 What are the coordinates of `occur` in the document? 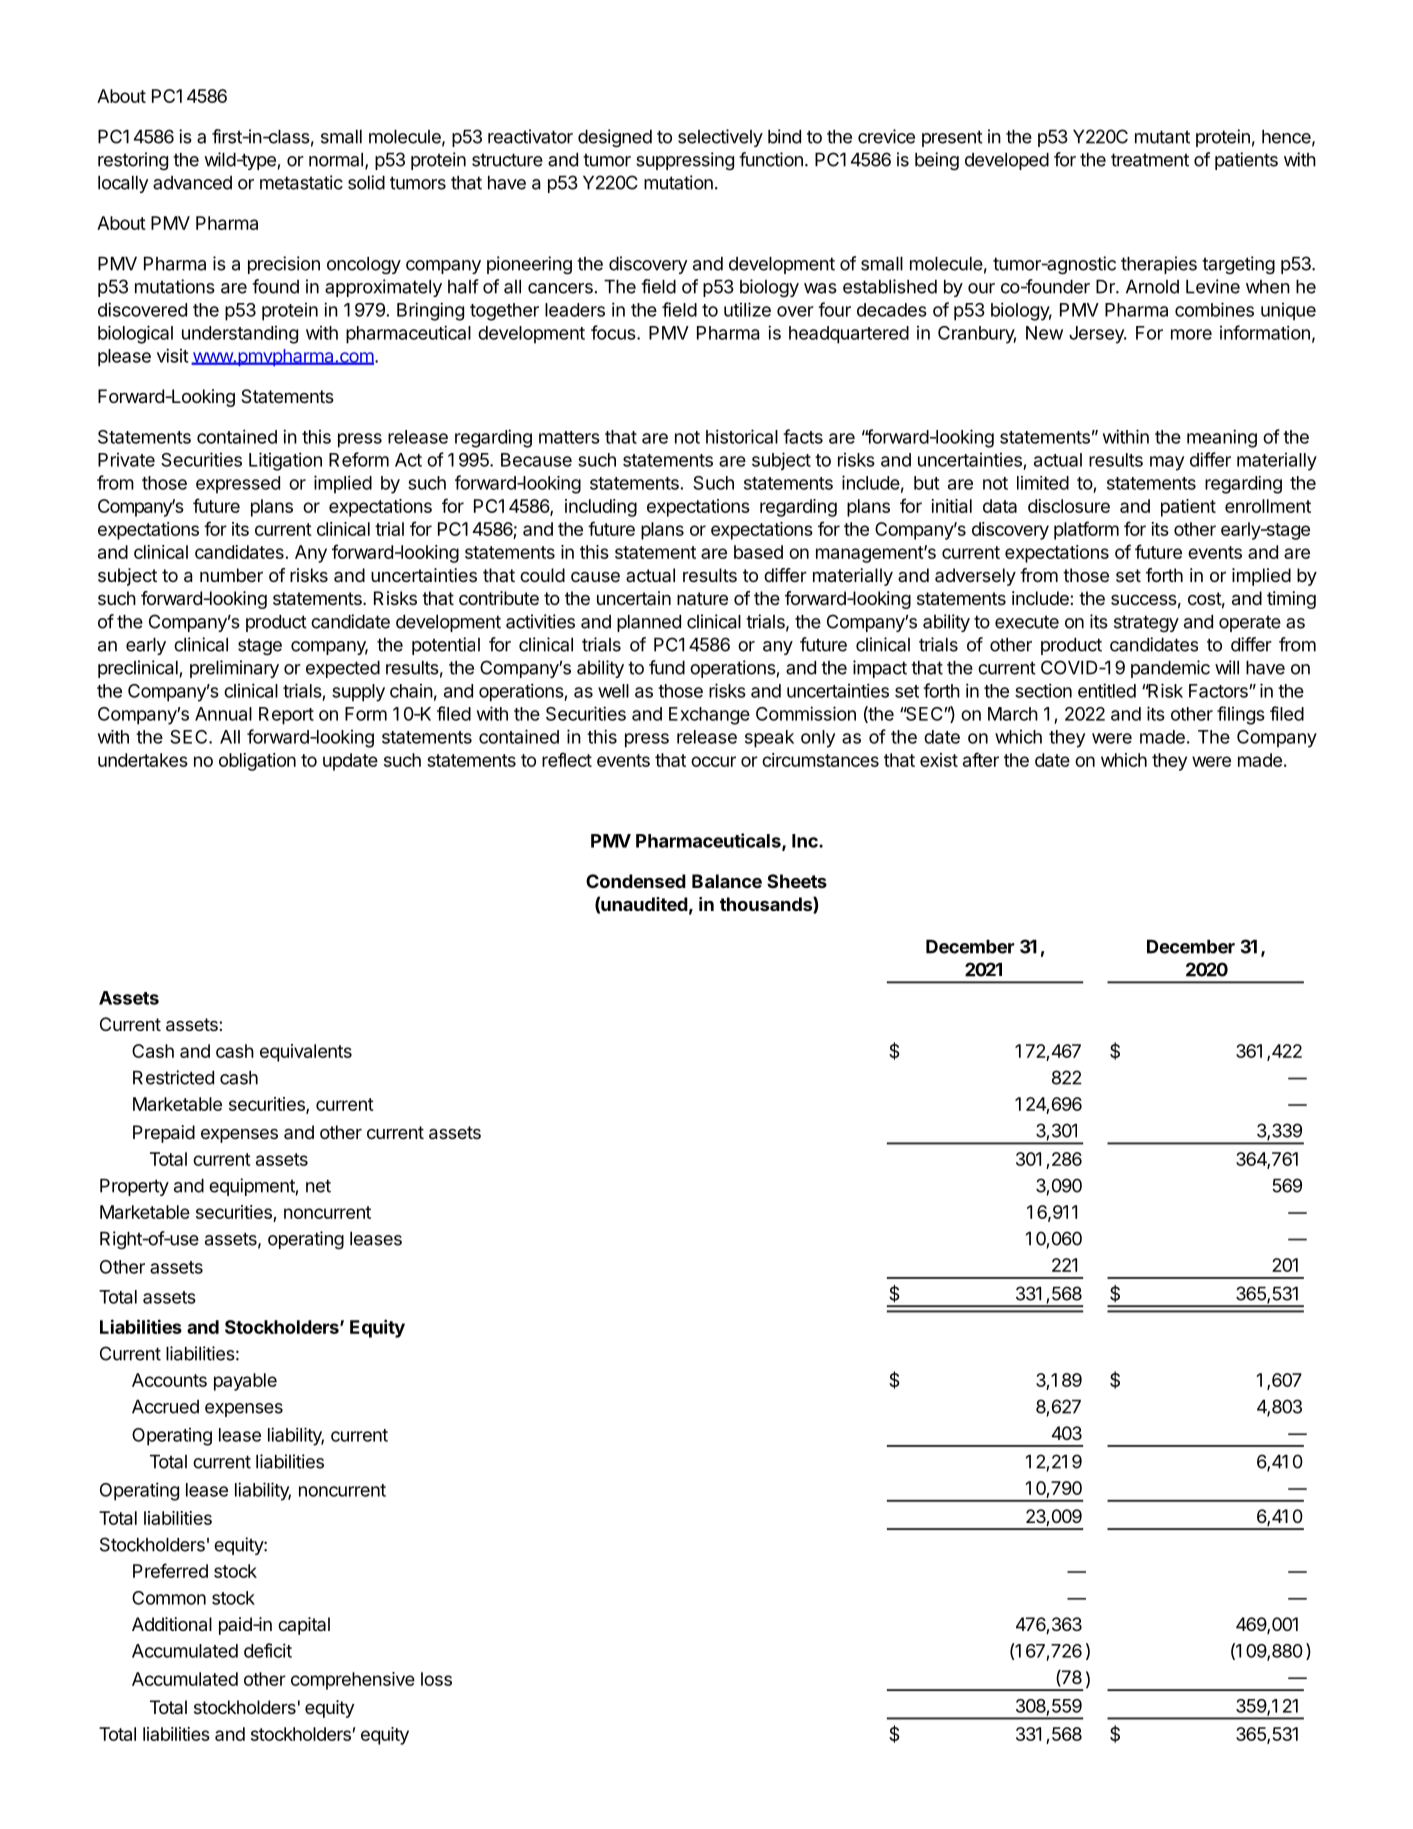 It's located at (713, 761).
